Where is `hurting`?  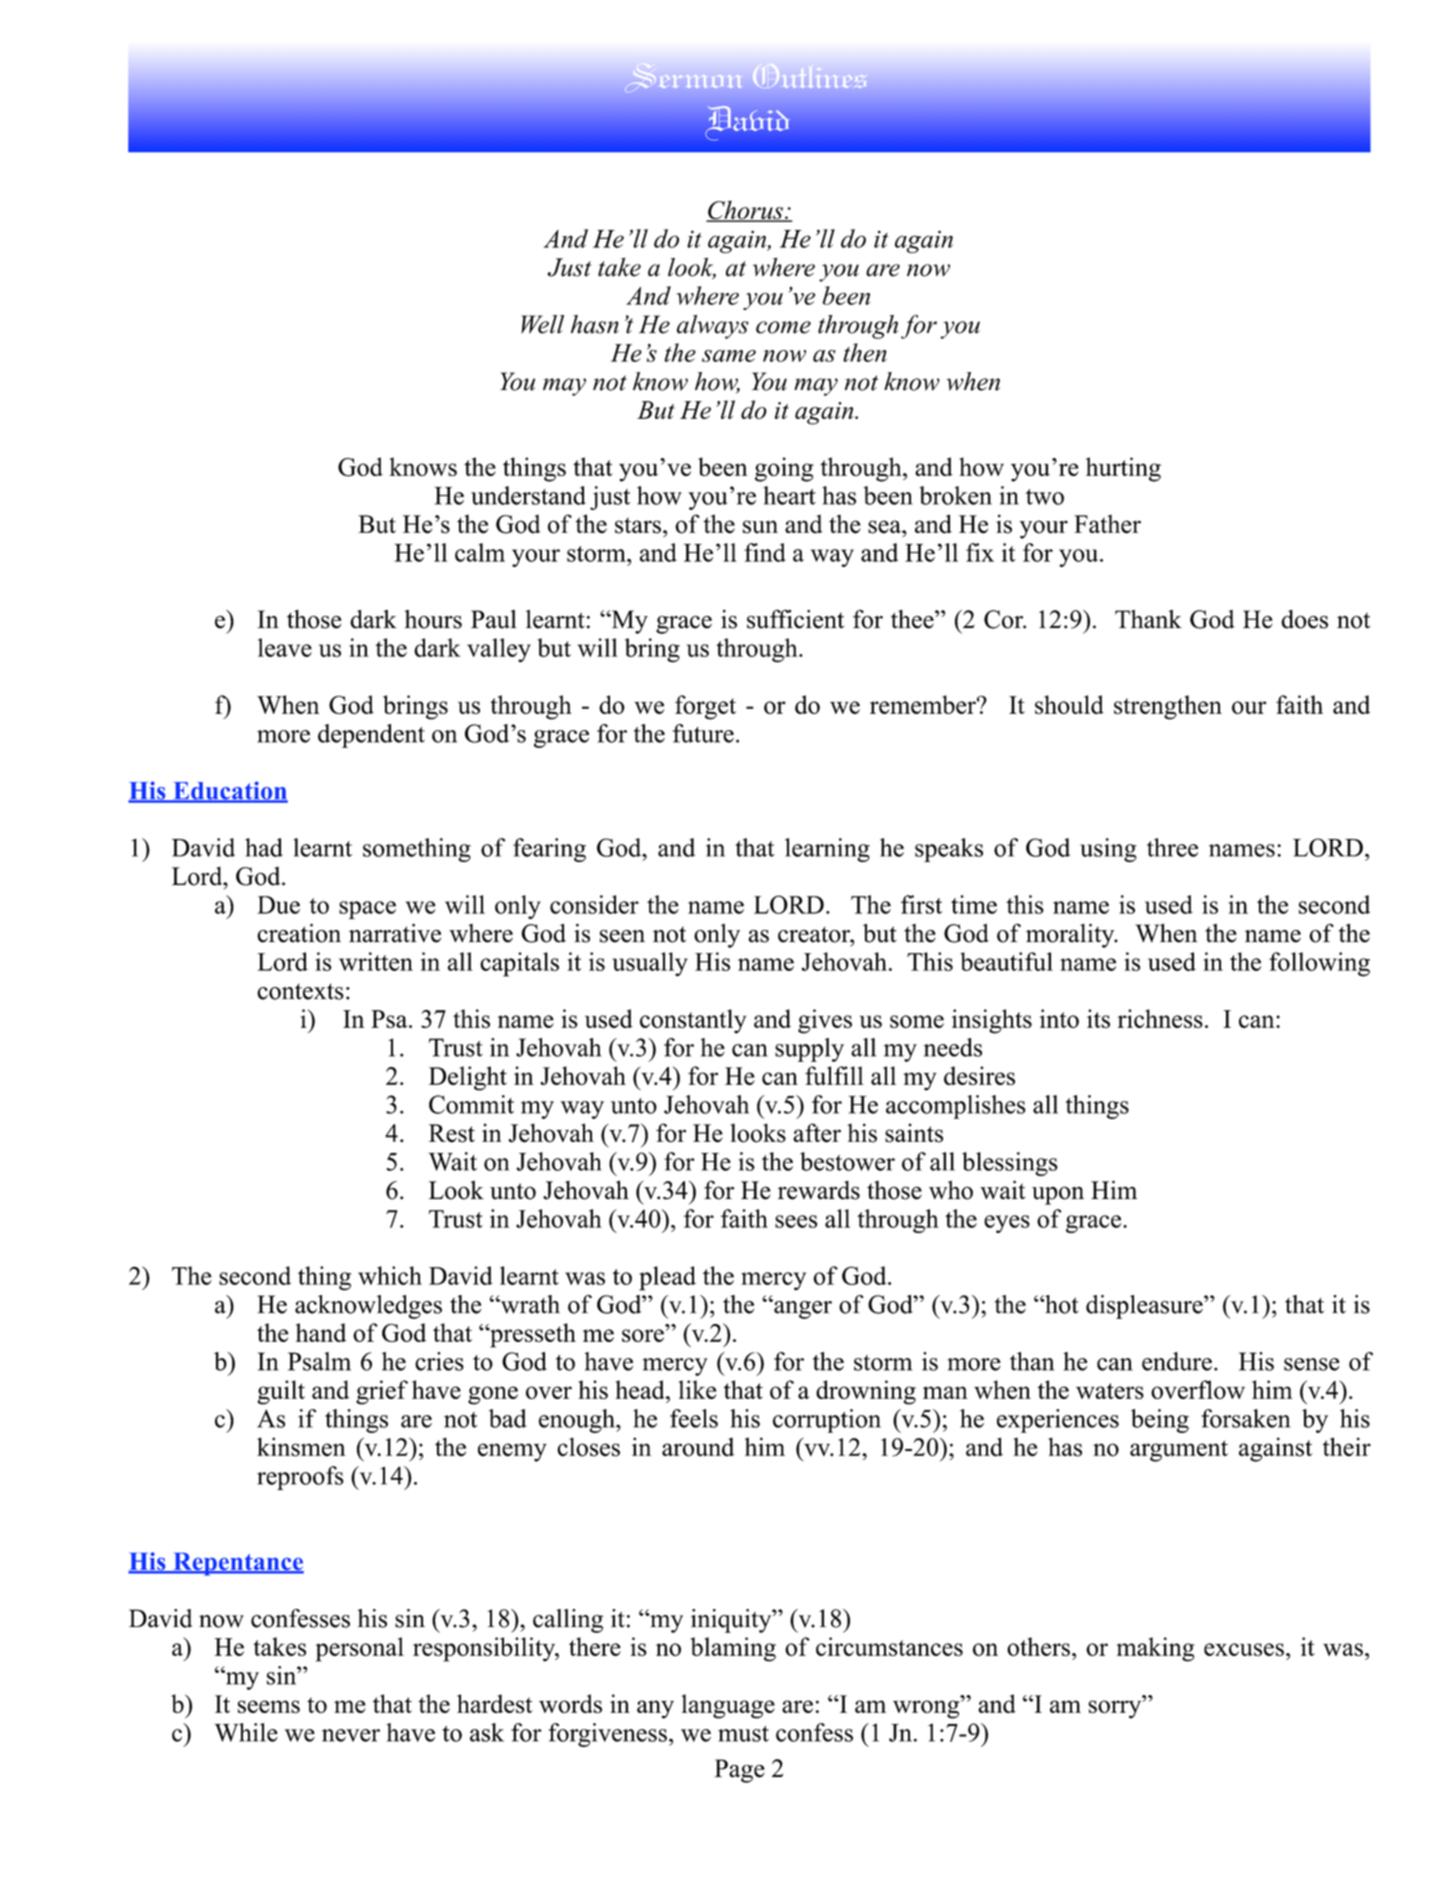
hurting is located at coordinates (1123, 469).
